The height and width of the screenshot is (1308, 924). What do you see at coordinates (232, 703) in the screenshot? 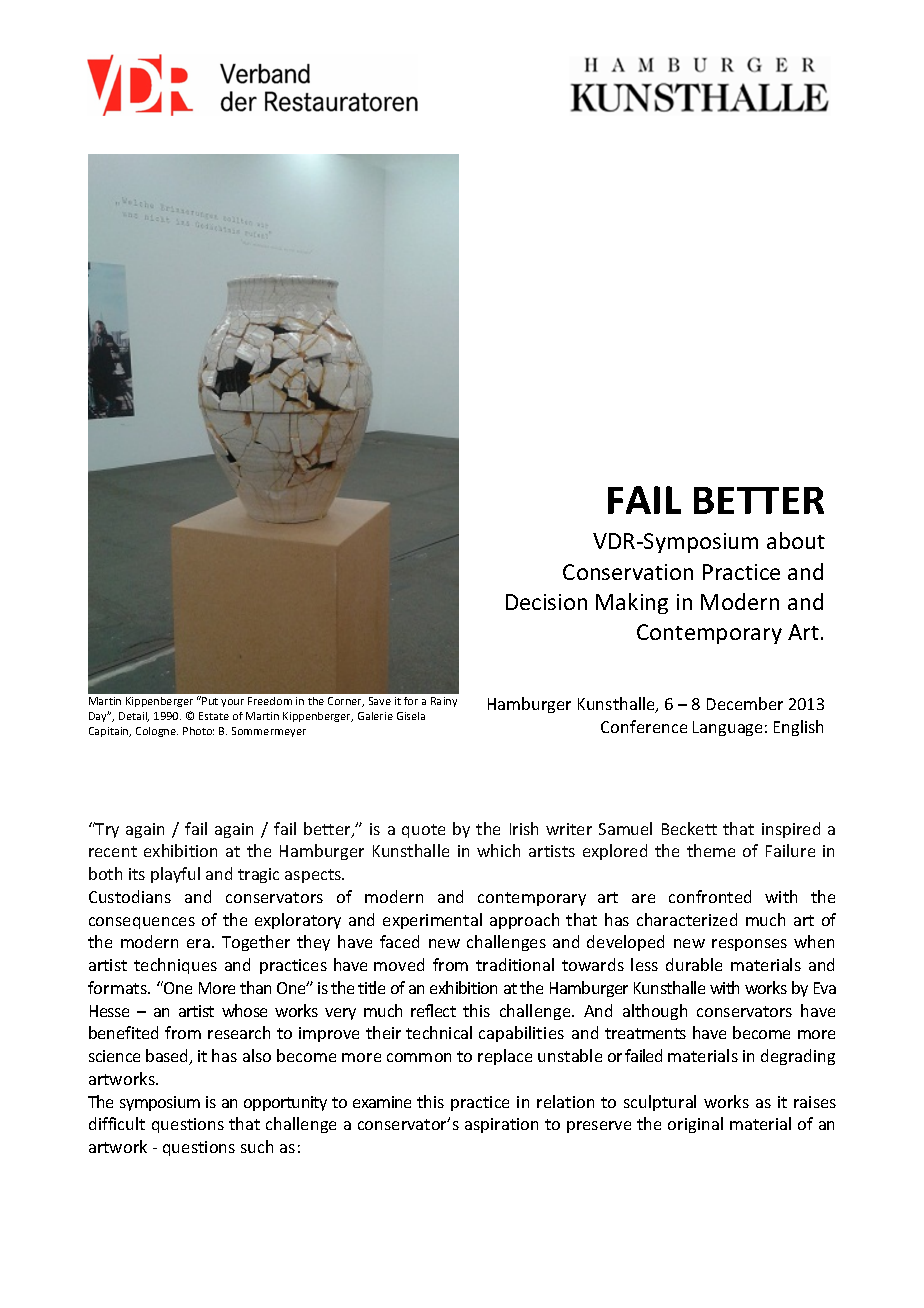
I see `your` at bounding box center [232, 703].
